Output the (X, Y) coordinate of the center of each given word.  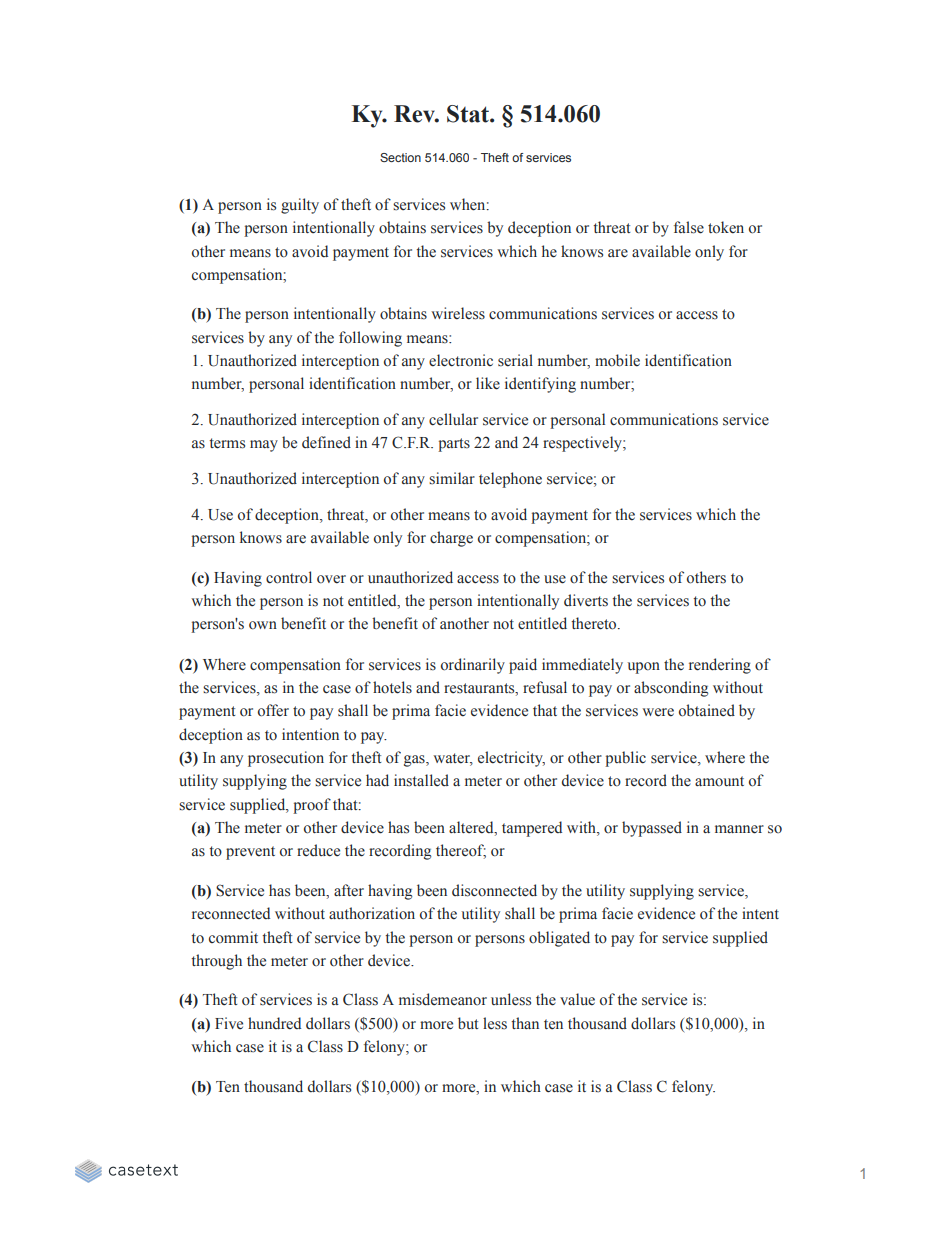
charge (451, 539)
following (370, 339)
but (468, 1023)
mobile (617, 360)
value (577, 999)
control (289, 577)
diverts (586, 600)
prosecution (286, 759)
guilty (300, 206)
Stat (469, 114)
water (453, 759)
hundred (274, 1023)
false (689, 227)
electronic (461, 360)
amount (719, 781)
